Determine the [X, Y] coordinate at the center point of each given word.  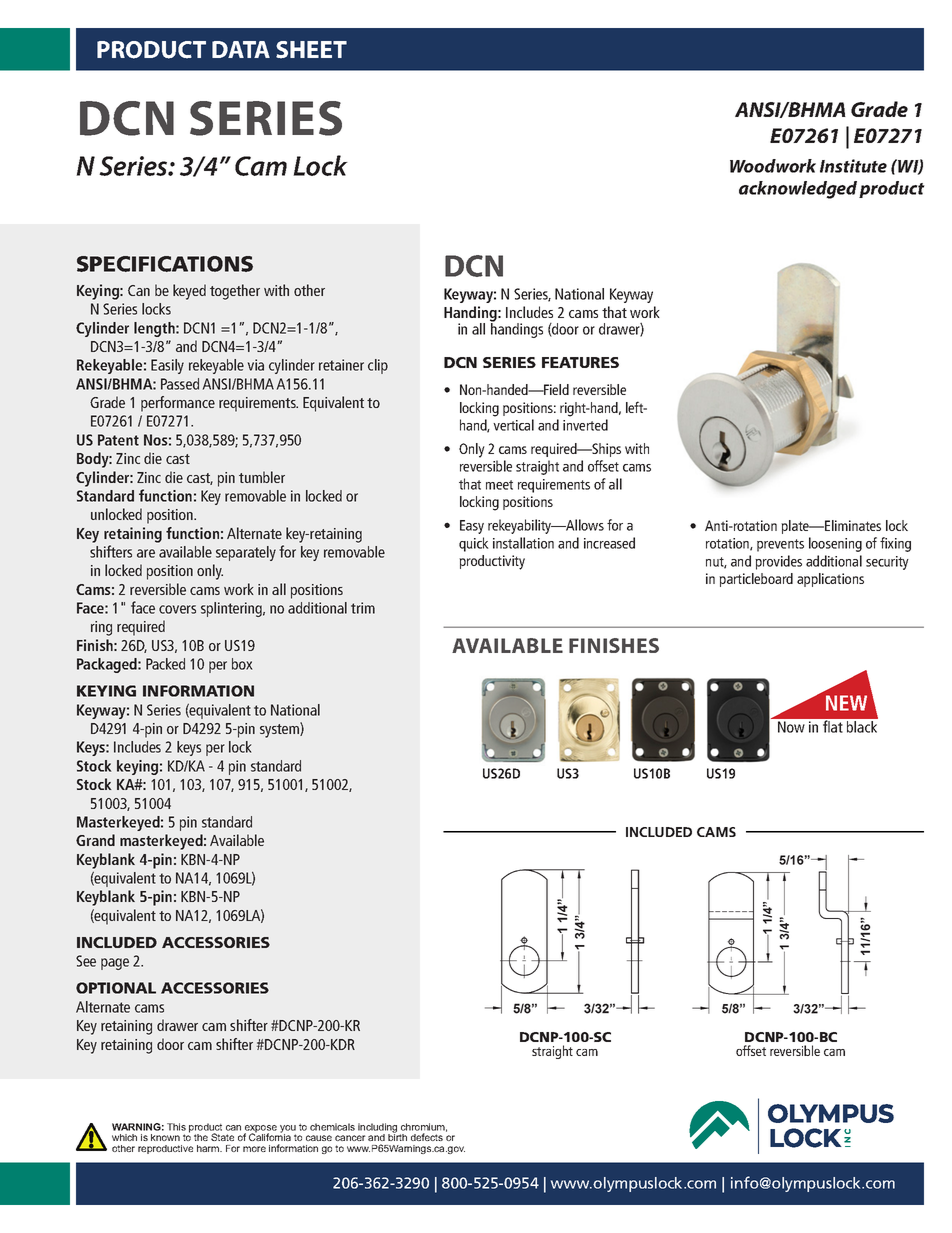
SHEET [311, 50]
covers [177, 609]
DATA [241, 49]
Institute [853, 166]
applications [830, 580]
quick [474, 544]
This [176, 1127]
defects [427, 1137]
